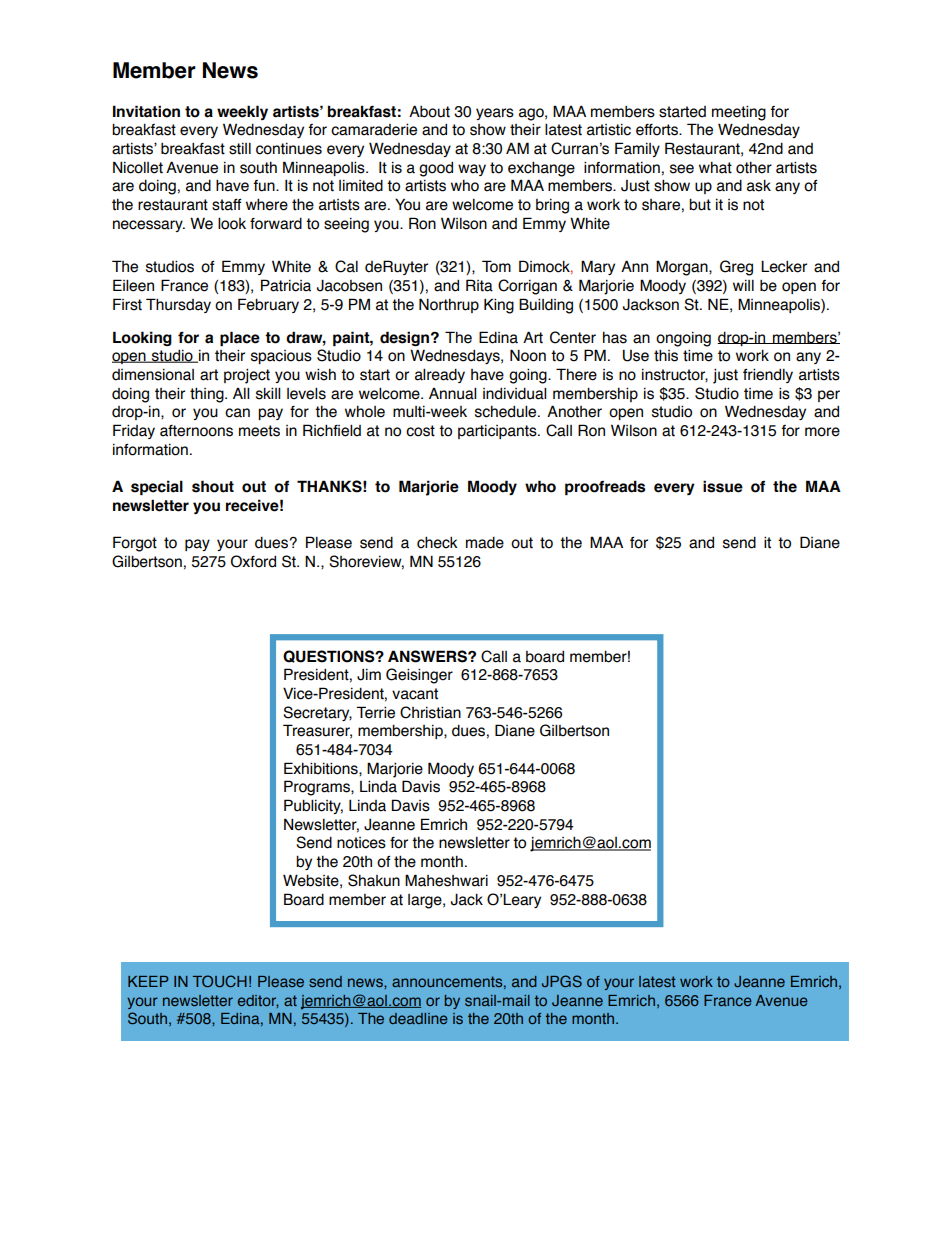  I want to click on JPGS, so click(562, 981).
